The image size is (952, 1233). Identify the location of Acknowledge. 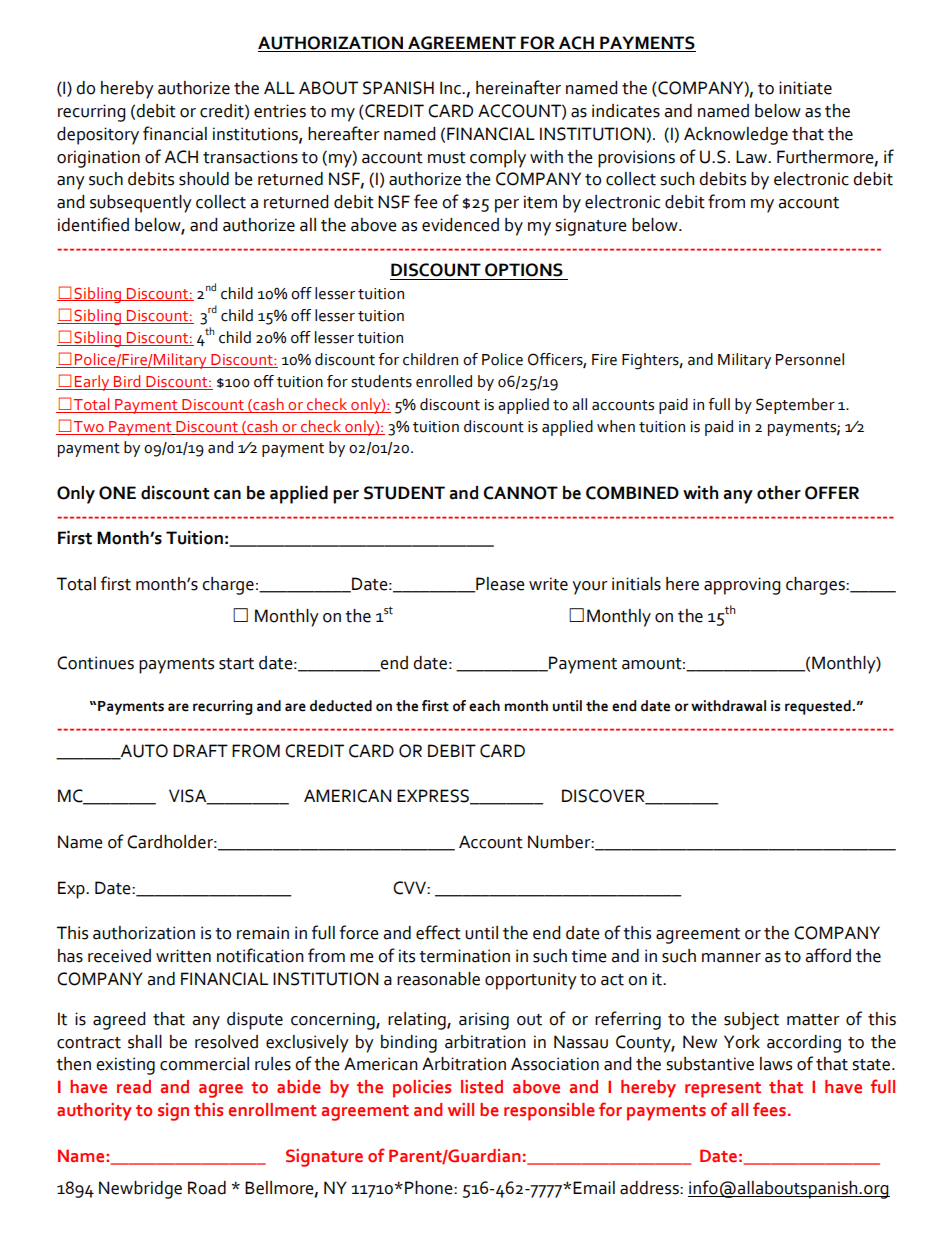
(736, 136).
